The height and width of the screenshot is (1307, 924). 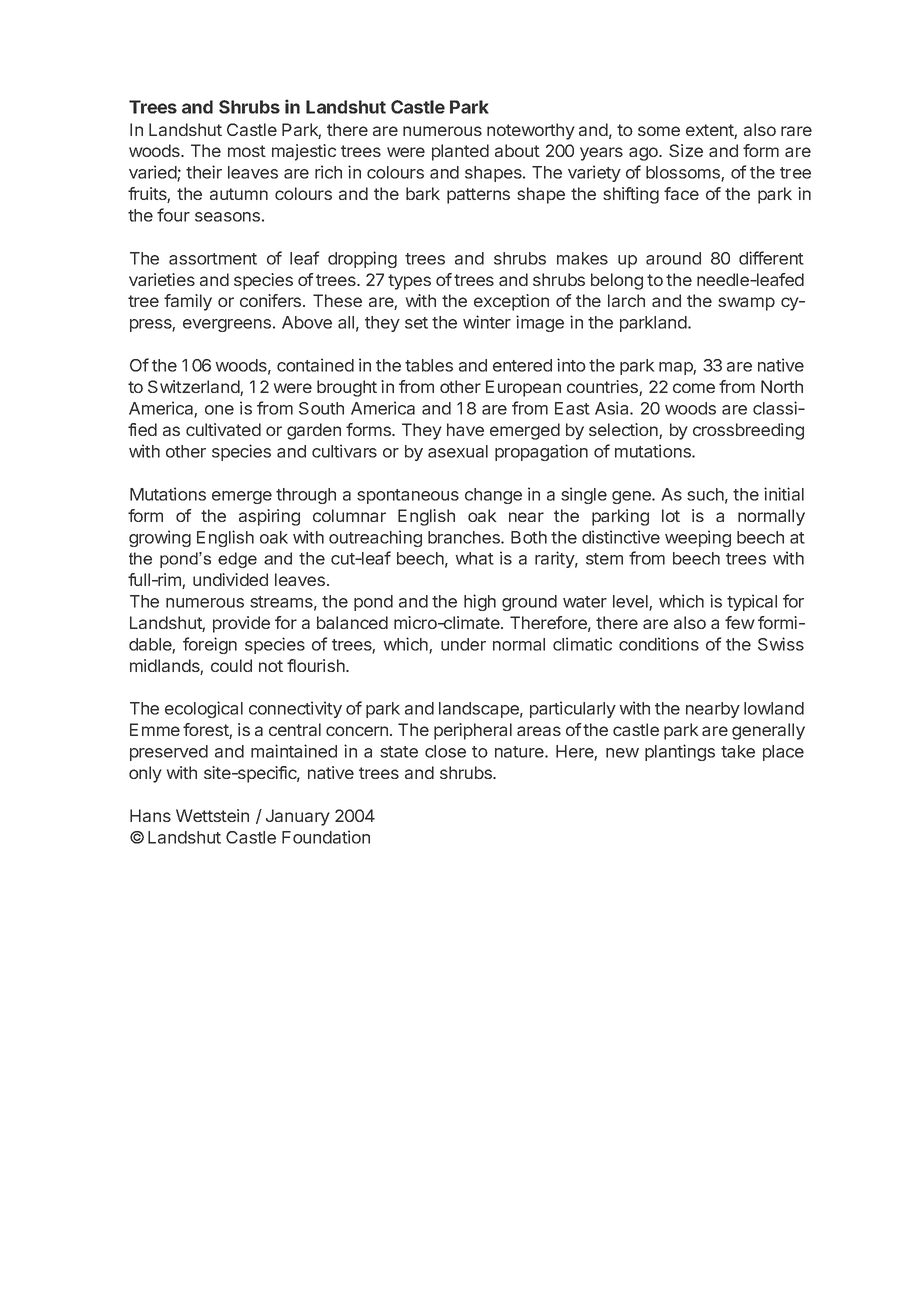 I want to click on close, so click(x=445, y=751).
